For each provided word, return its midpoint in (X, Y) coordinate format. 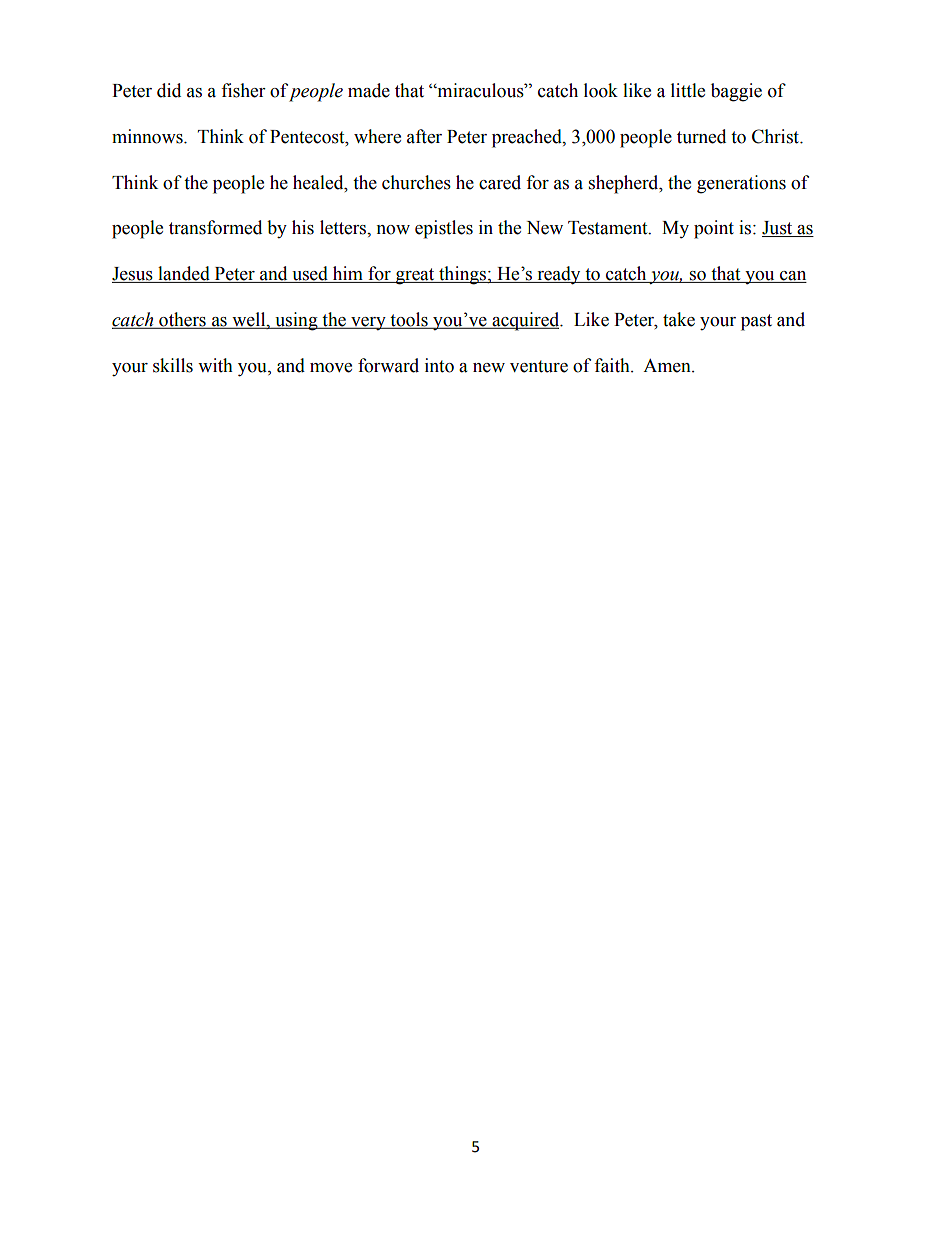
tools (409, 320)
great (415, 276)
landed (184, 274)
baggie (736, 92)
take (679, 319)
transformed (215, 227)
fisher (243, 90)
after (424, 136)
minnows (148, 136)
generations (741, 184)
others (182, 320)
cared (500, 182)
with (215, 365)
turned (701, 136)
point (714, 229)
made (369, 90)
